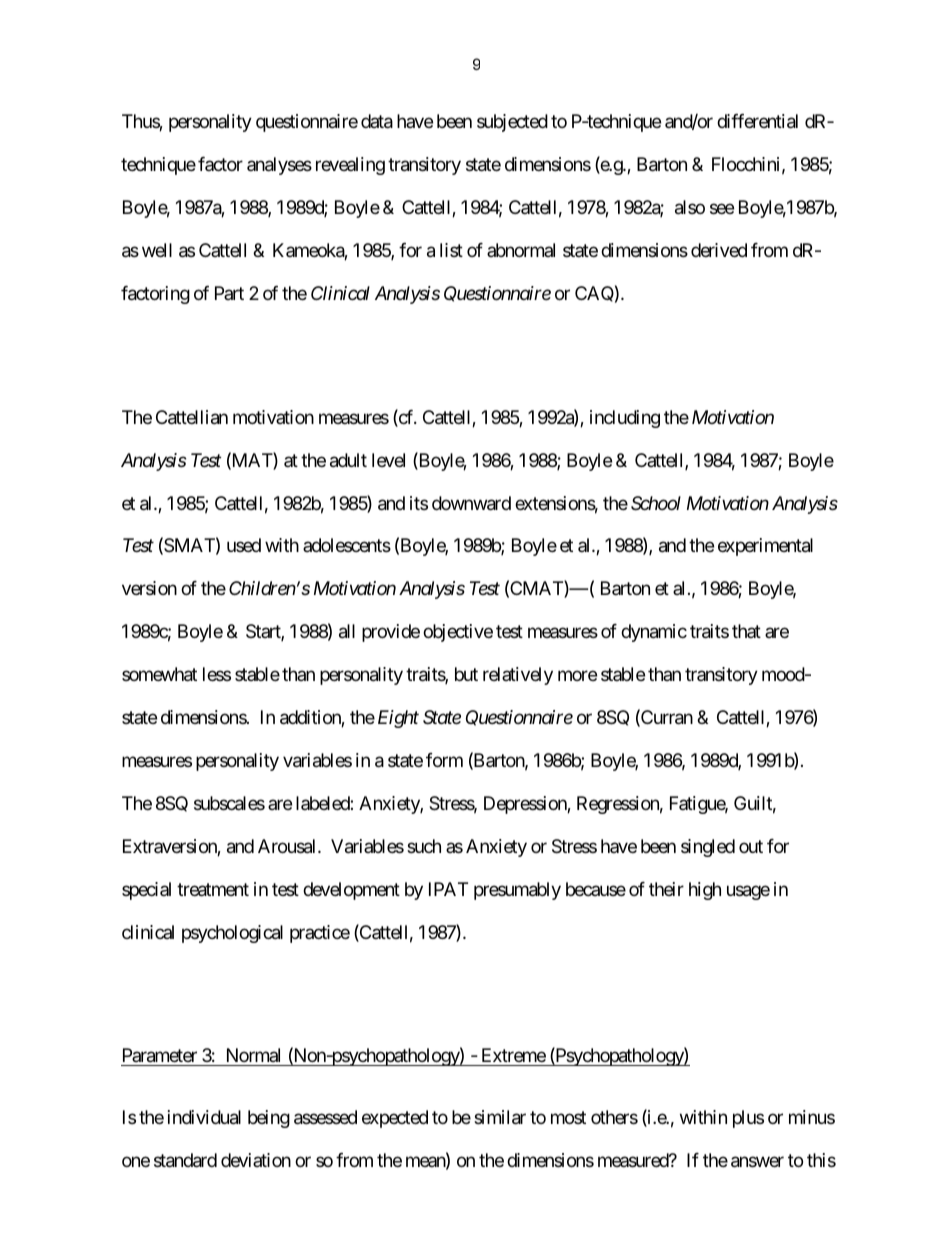 This document has height=1233, width=952. I want to click on also, so click(690, 207).
